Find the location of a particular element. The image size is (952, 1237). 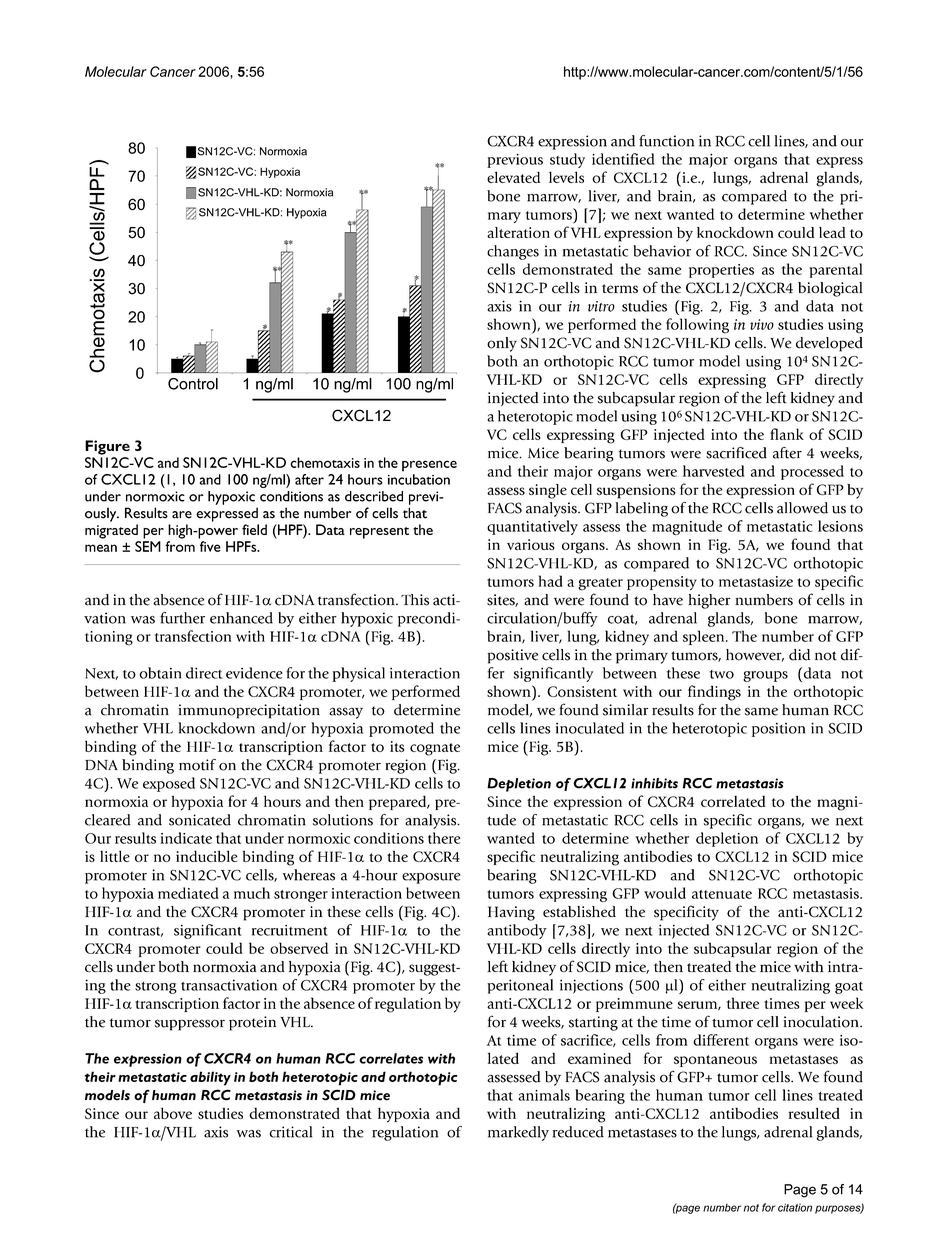

single is located at coordinates (548, 491).
